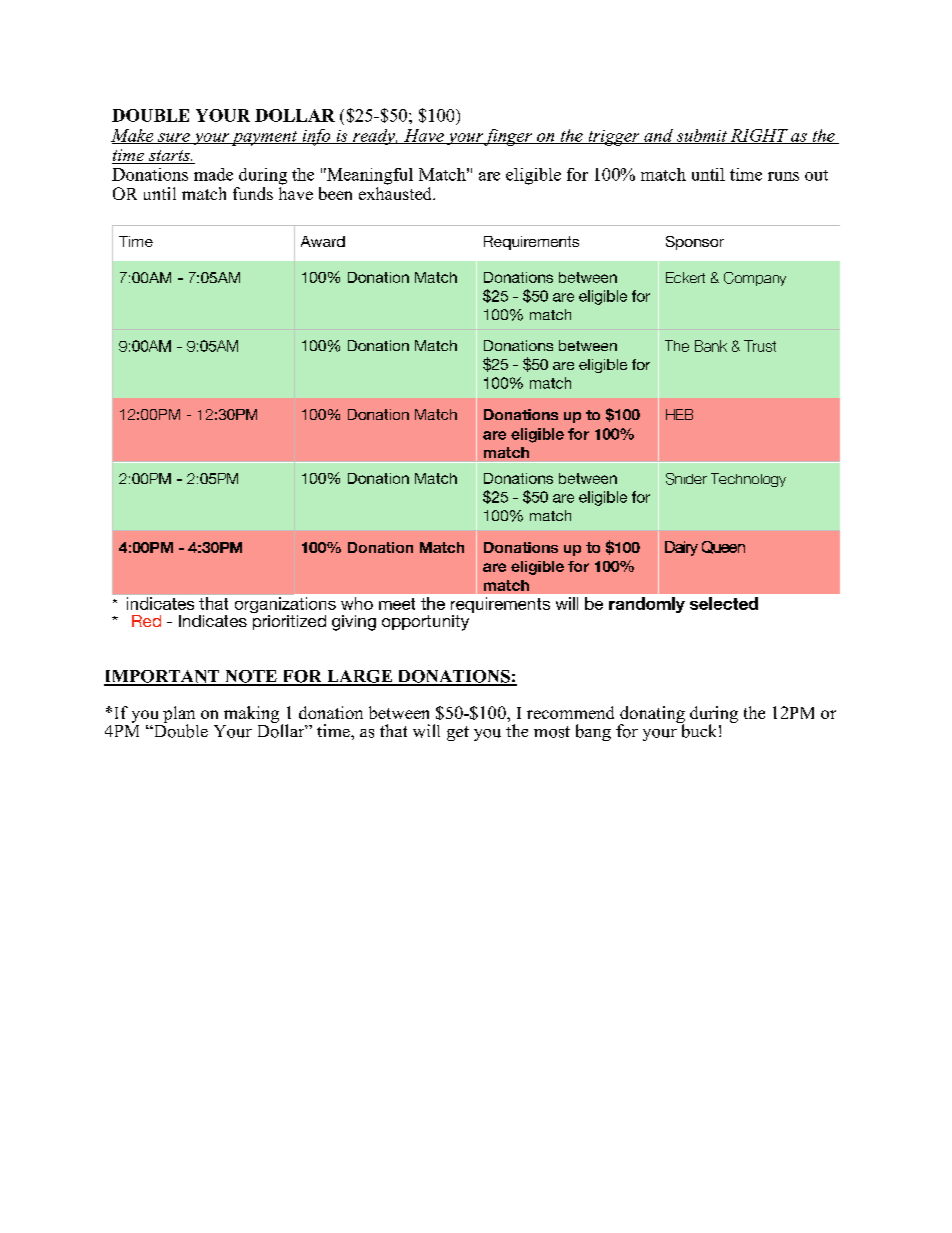  I want to click on making, so click(251, 714).
